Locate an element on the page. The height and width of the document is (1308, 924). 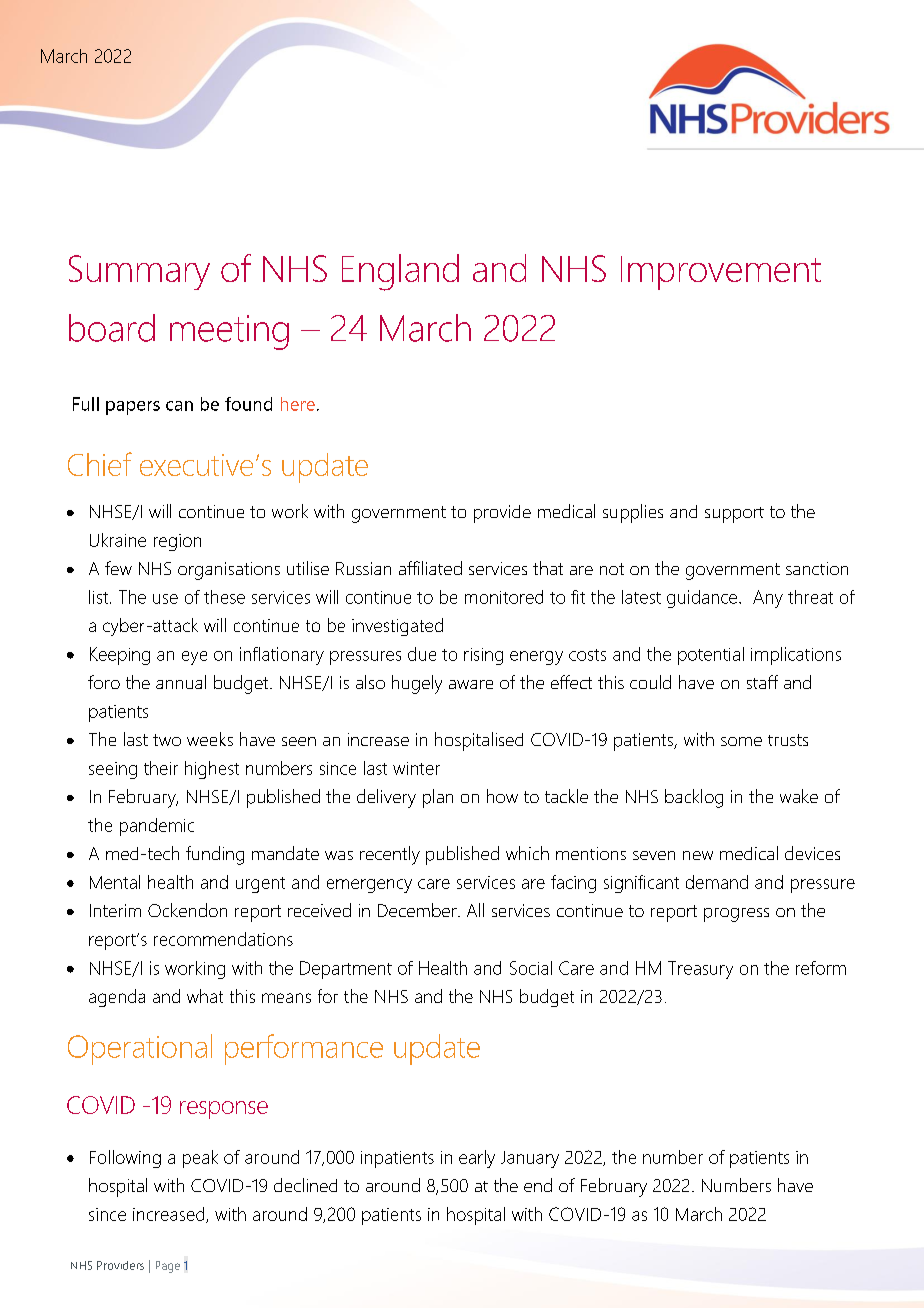
region is located at coordinates (177, 542).
